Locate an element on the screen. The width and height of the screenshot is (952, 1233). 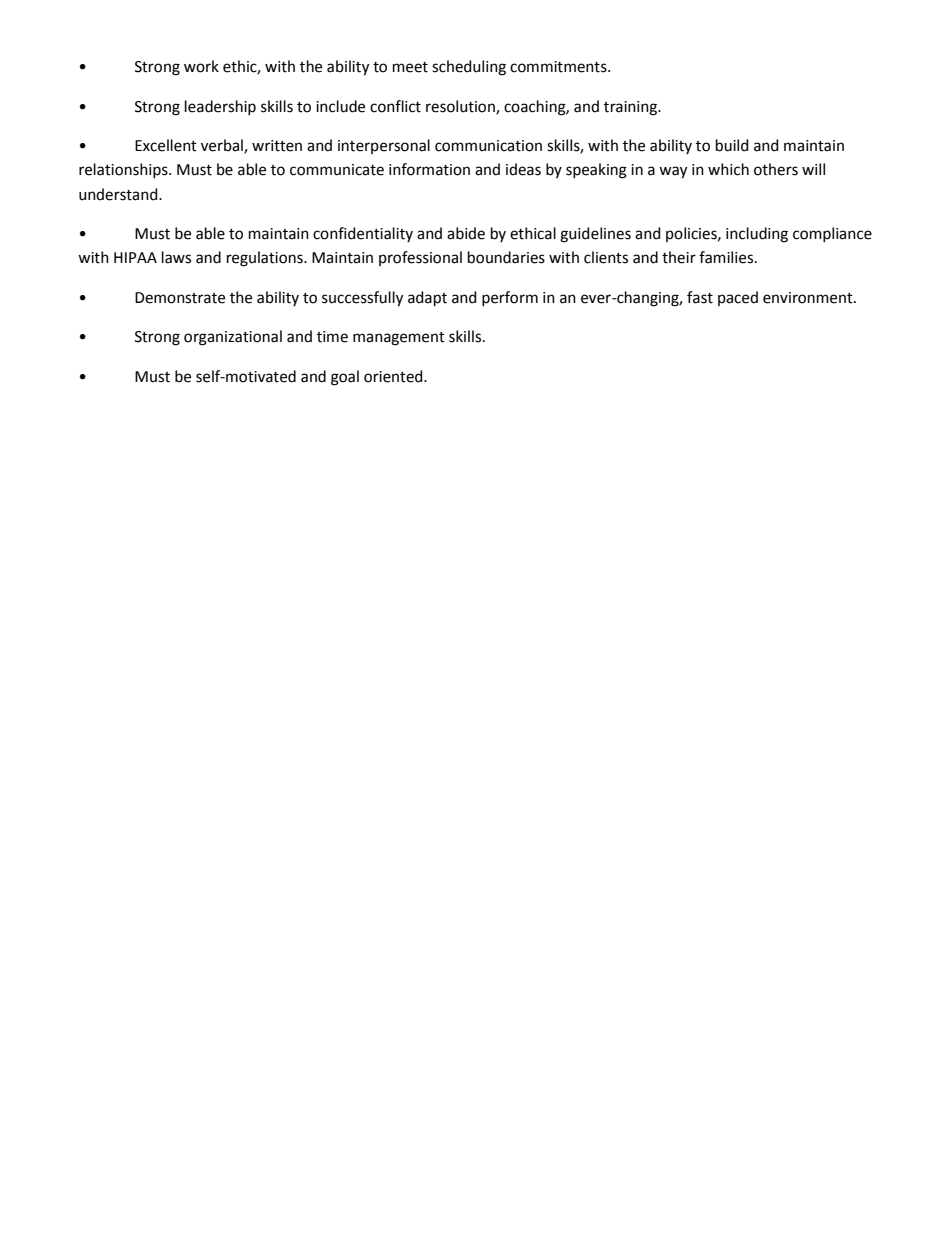
information is located at coordinates (429, 169).
